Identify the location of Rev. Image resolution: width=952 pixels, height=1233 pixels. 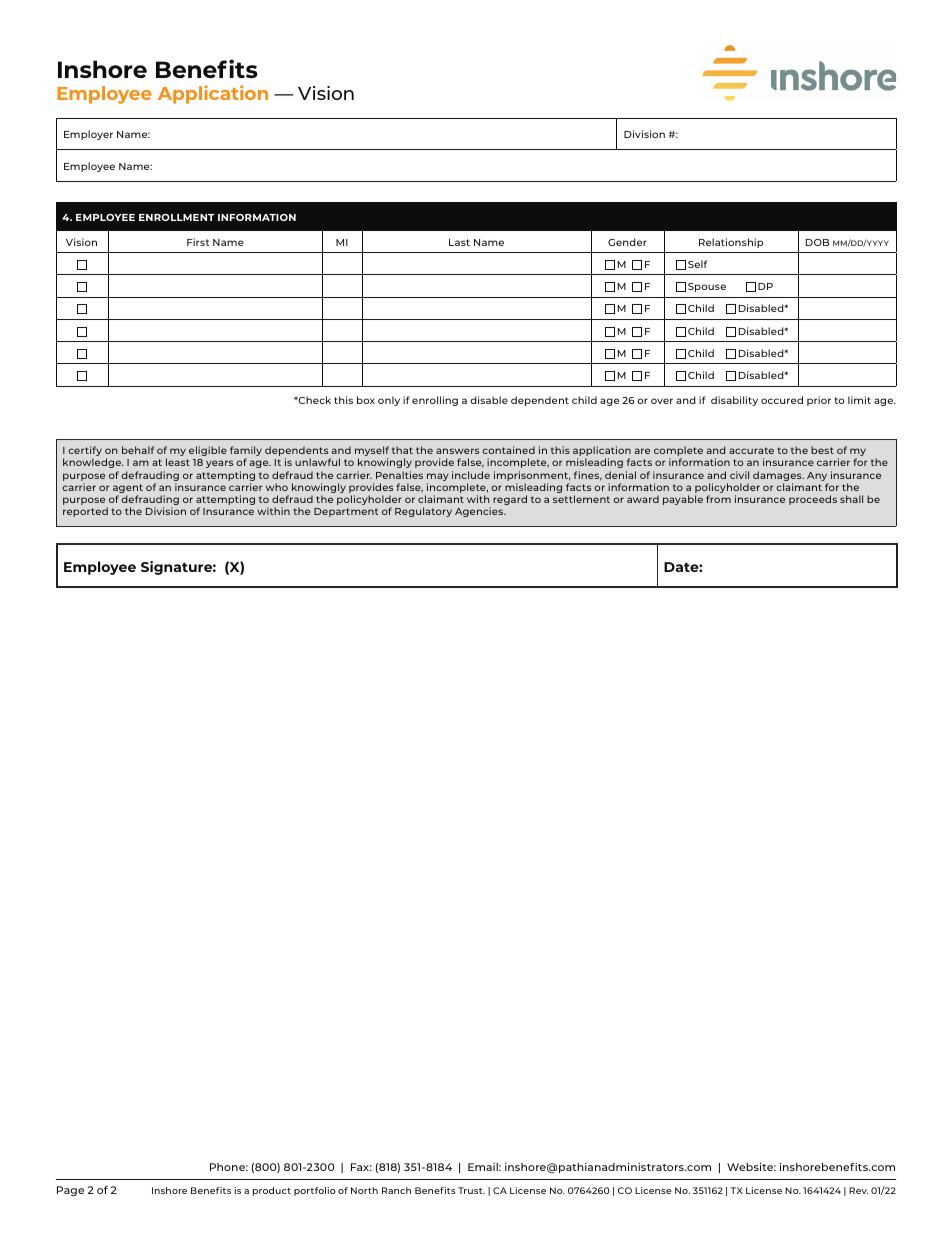
(858, 1190).
